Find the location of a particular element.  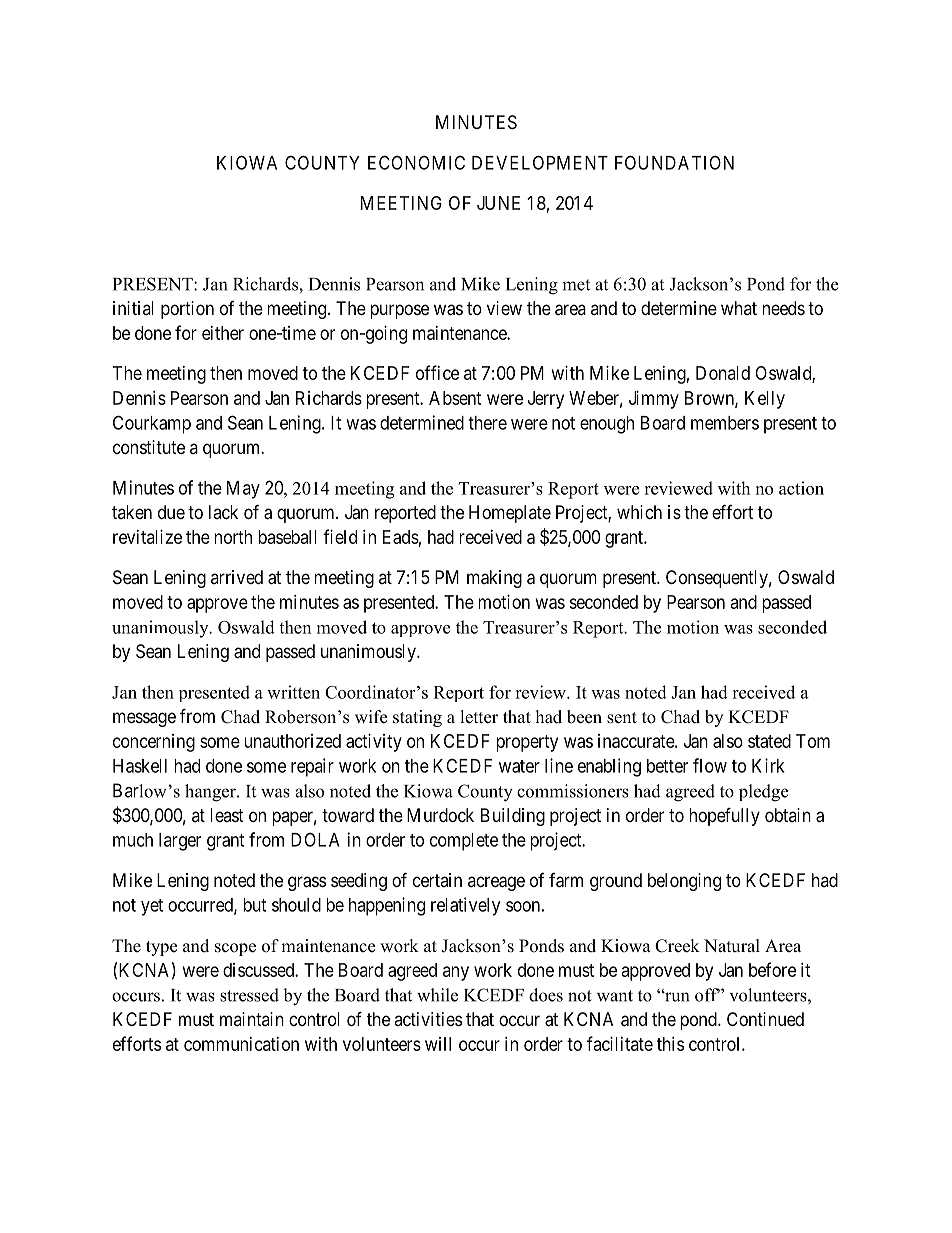

maintain is located at coordinates (252, 1019).
